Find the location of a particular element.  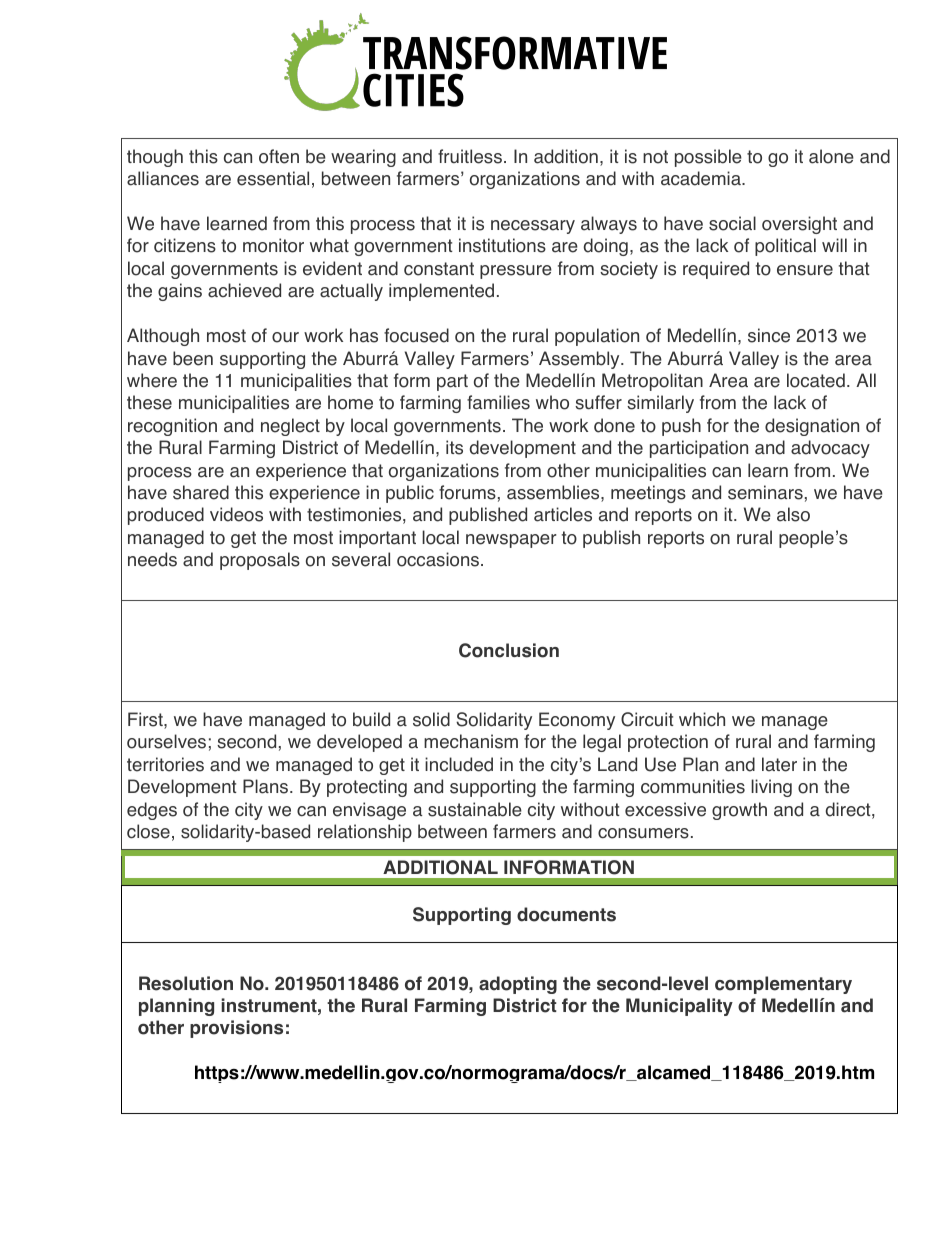

academia is located at coordinates (702, 178).
